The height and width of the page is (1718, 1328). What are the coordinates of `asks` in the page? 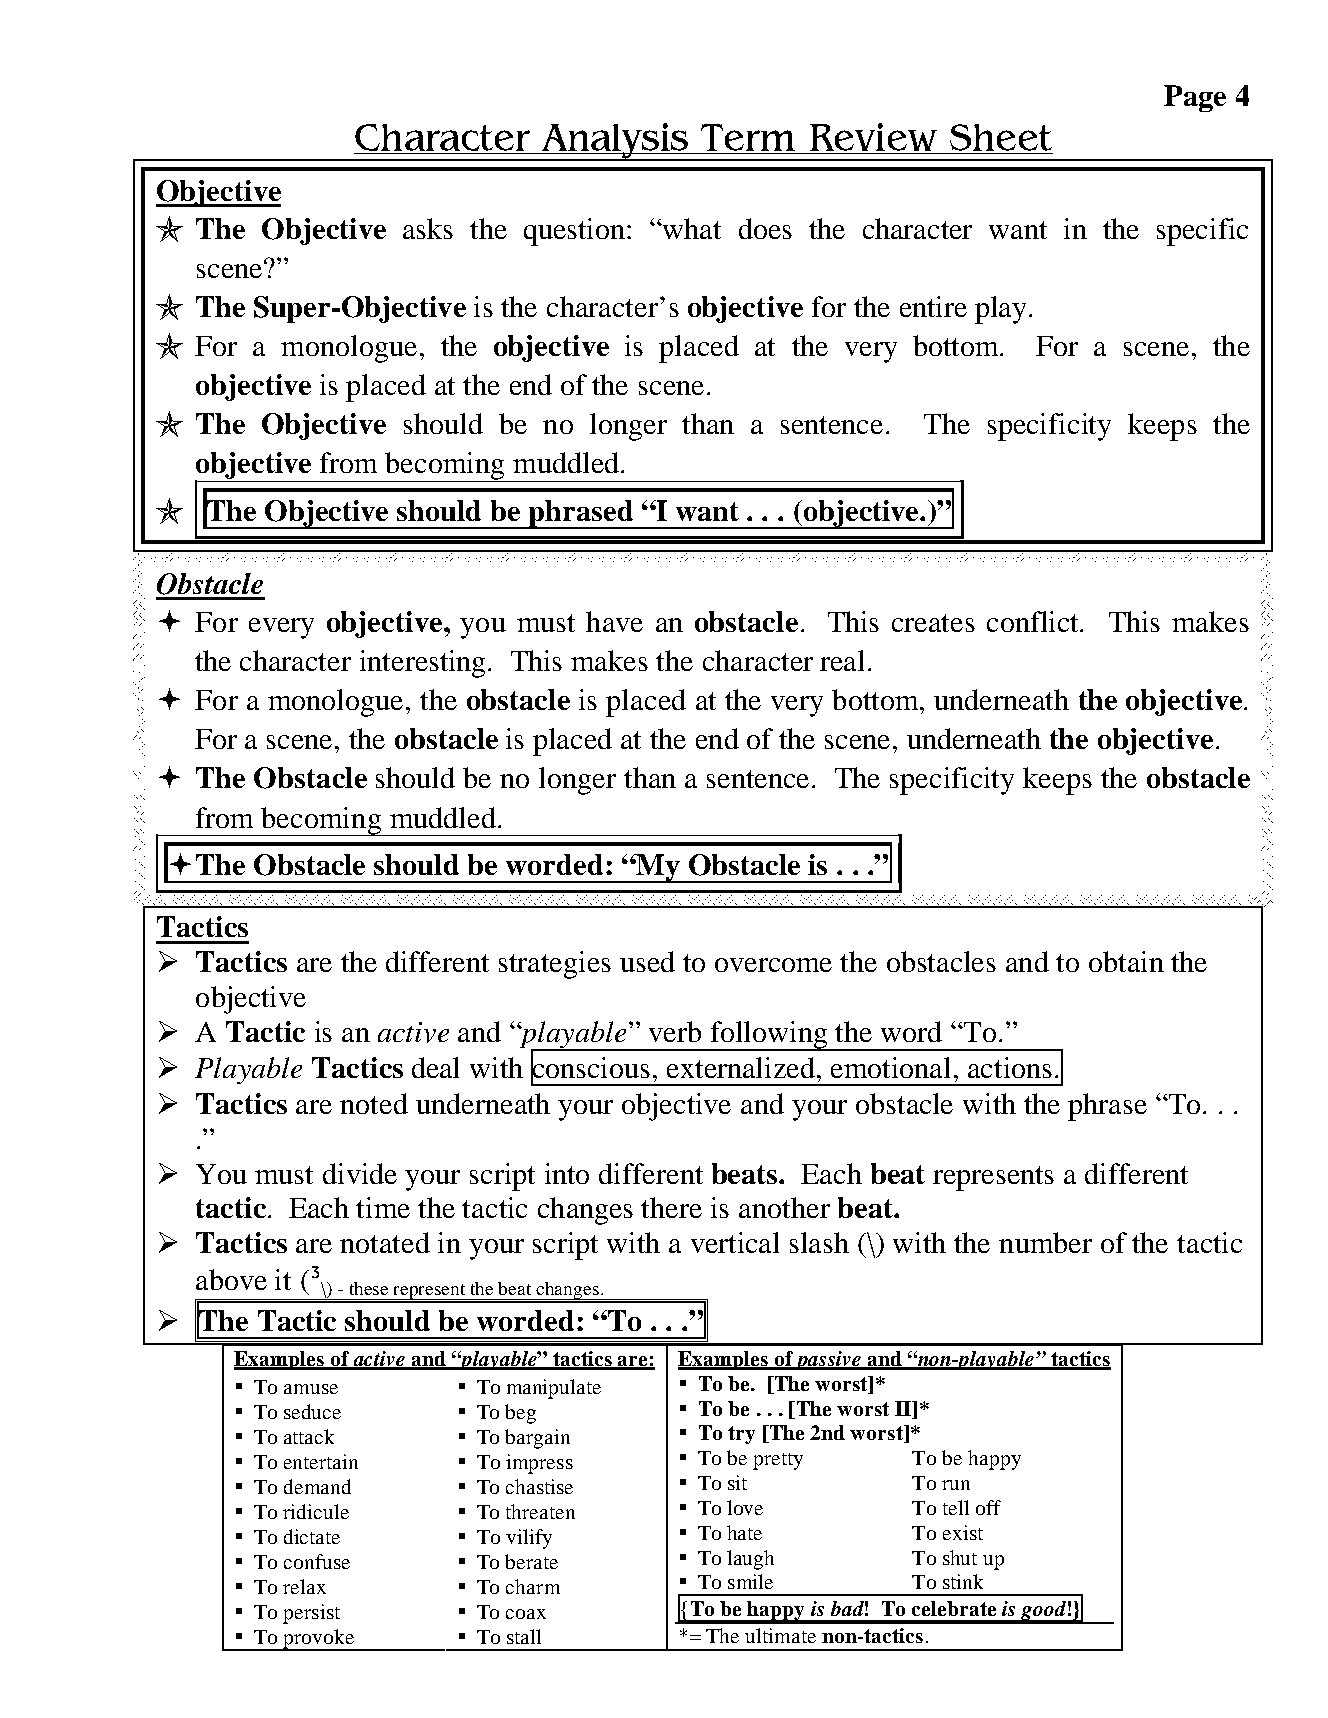 It's located at (428, 228).
